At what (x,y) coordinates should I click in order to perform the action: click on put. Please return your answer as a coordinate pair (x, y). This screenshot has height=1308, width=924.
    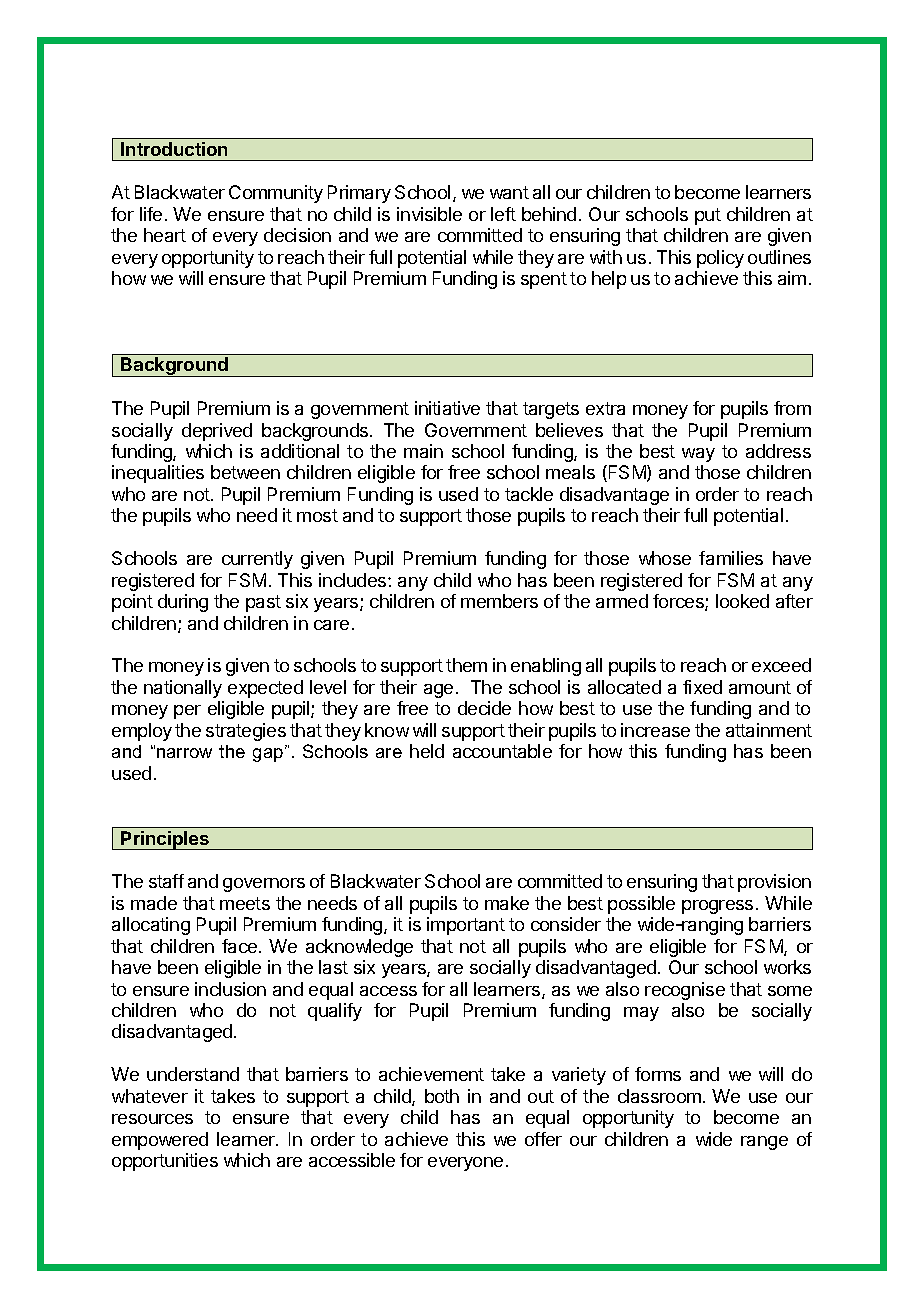
    Looking at the image, I should click on (708, 216).
